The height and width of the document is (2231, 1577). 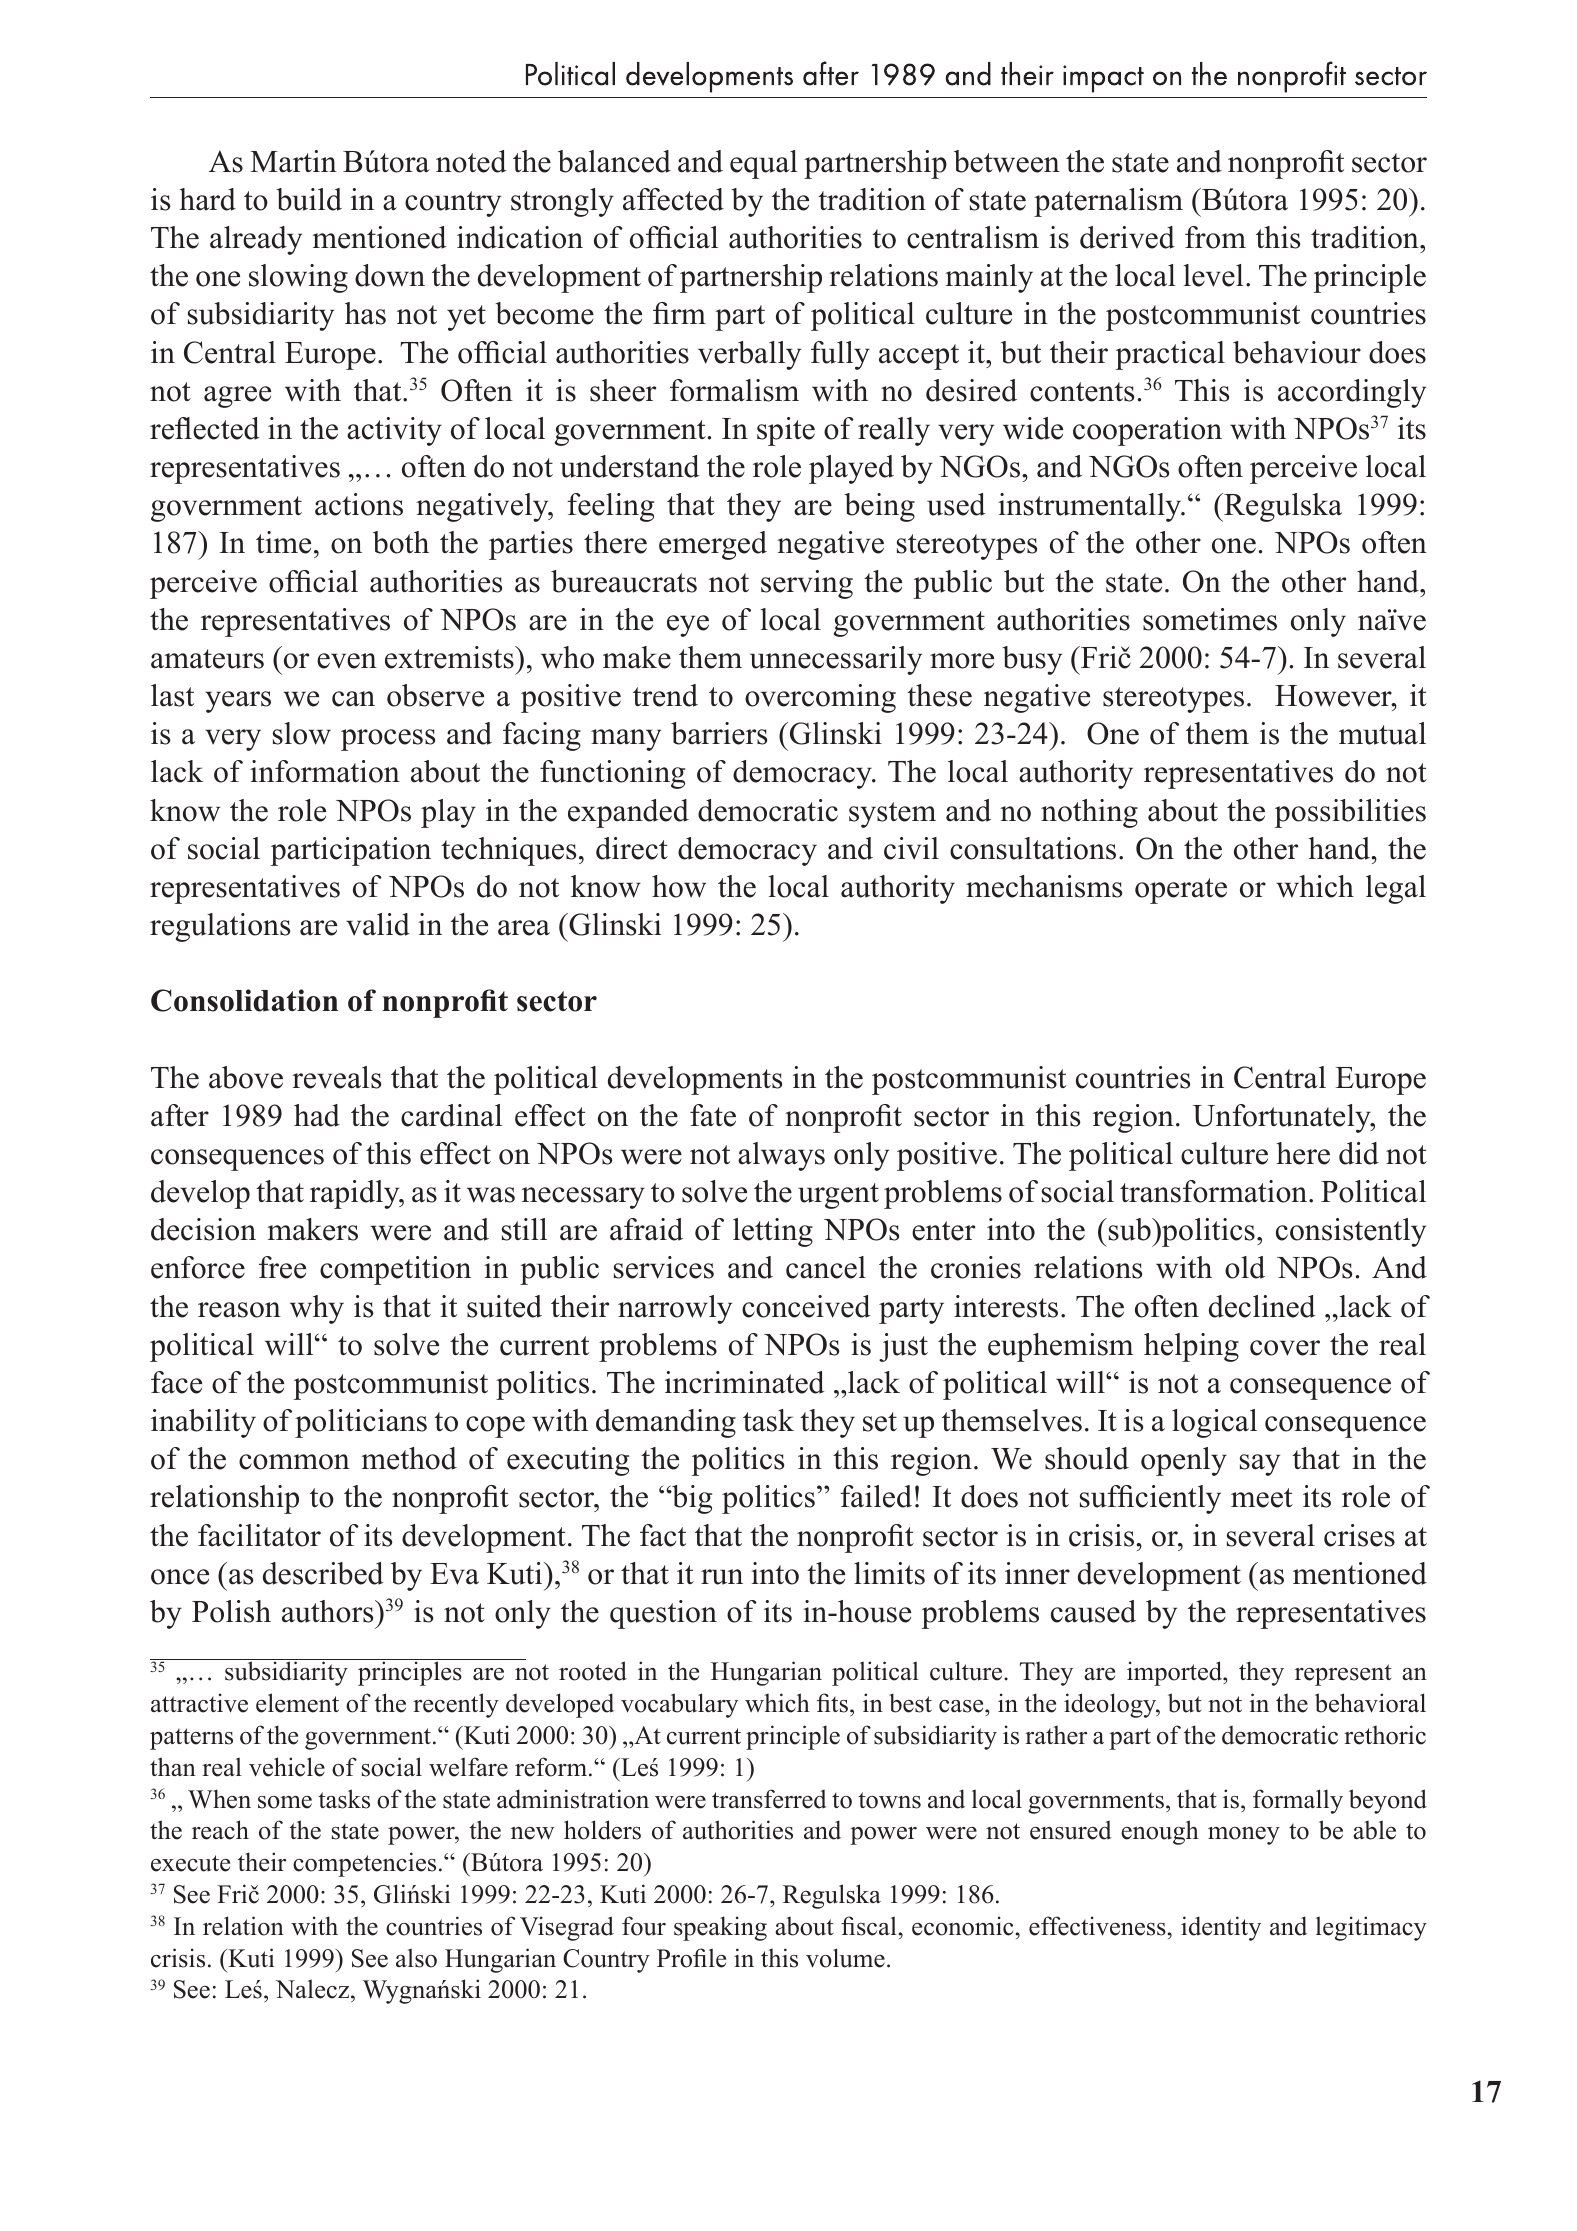 I want to click on from, so click(x=1215, y=237).
